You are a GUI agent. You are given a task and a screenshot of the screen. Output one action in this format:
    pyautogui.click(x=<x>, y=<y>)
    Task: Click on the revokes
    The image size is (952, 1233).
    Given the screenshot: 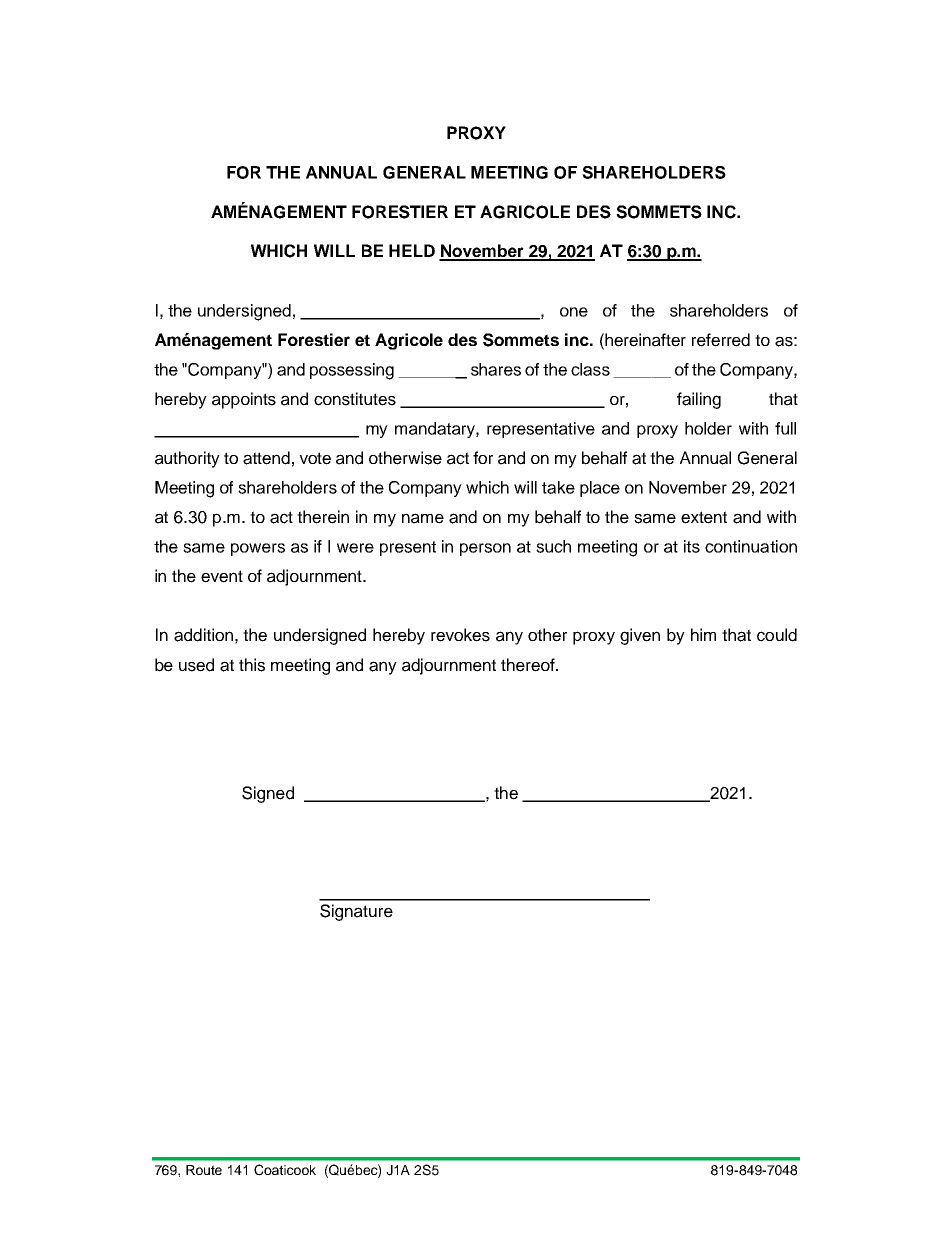 What is the action you would take?
    pyautogui.click(x=460, y=635)
